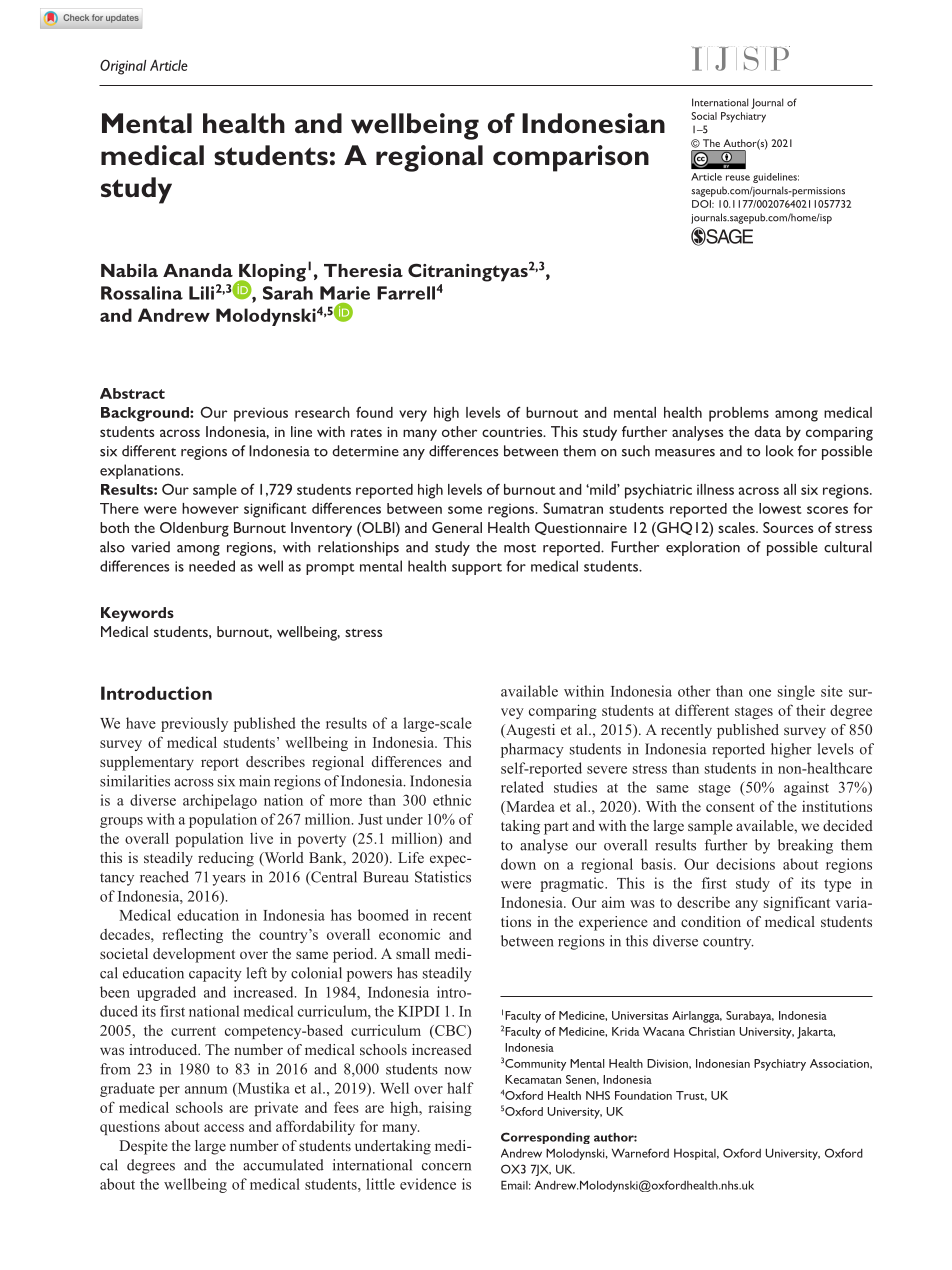  What do you see at coordinates (123, 67) in the screenshot?
I see `Original` at bounding box center [123, 67].
